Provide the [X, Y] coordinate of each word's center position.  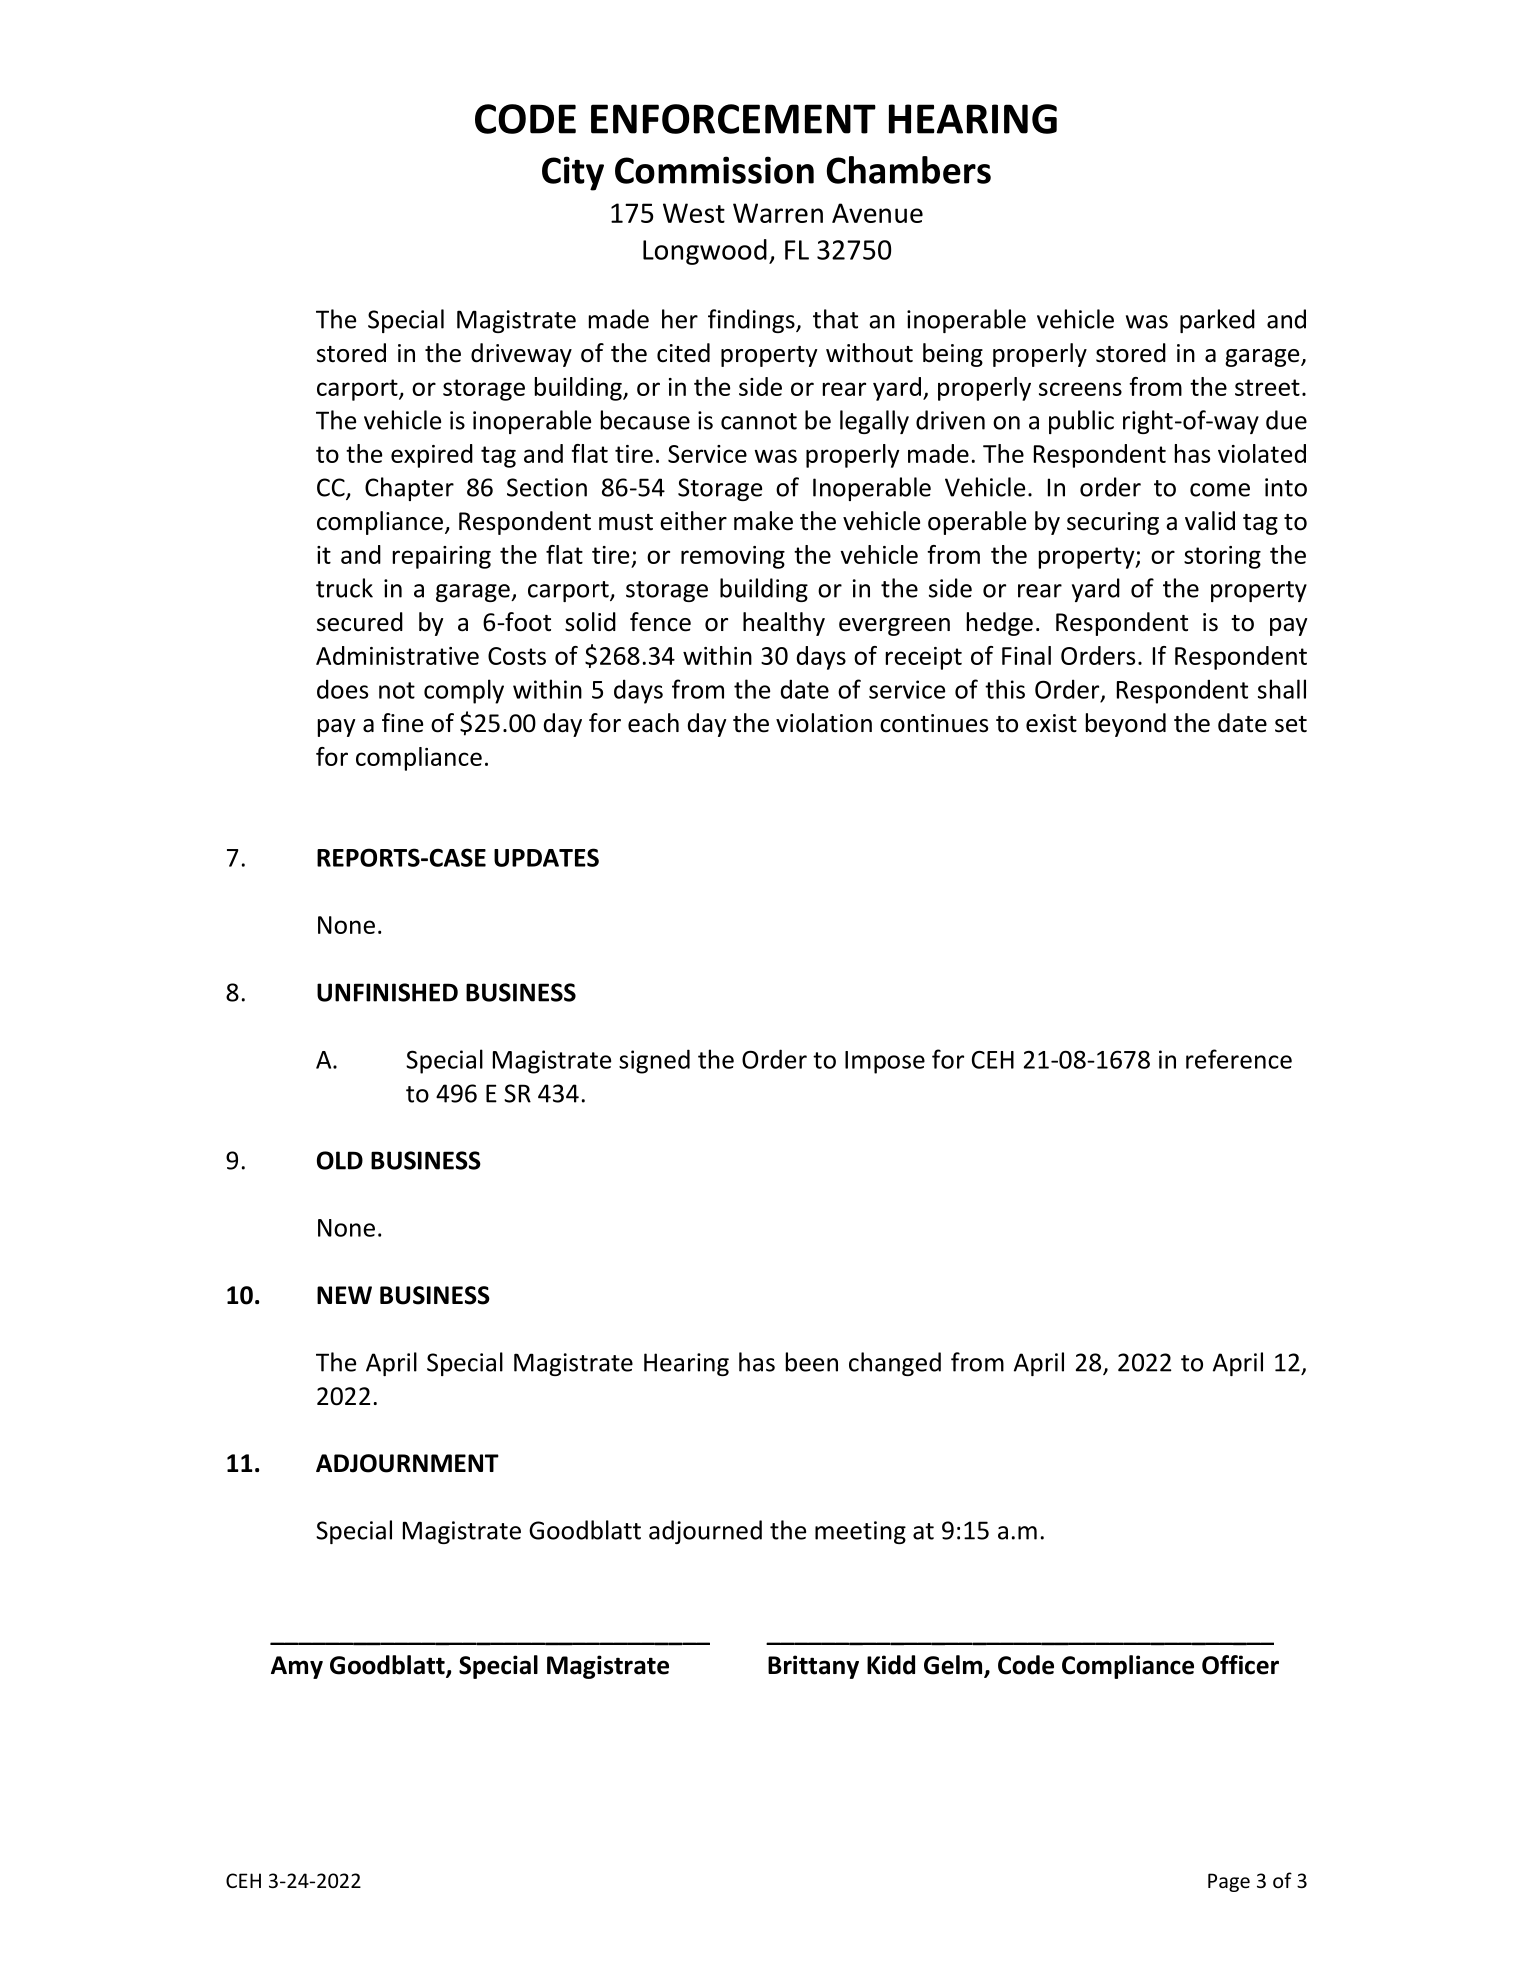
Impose [885, 1062]
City [573, 173]
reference [1239, 1059]
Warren [778, 213]
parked [1217, 321]
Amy [297, 1667]
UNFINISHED [387, 992]
